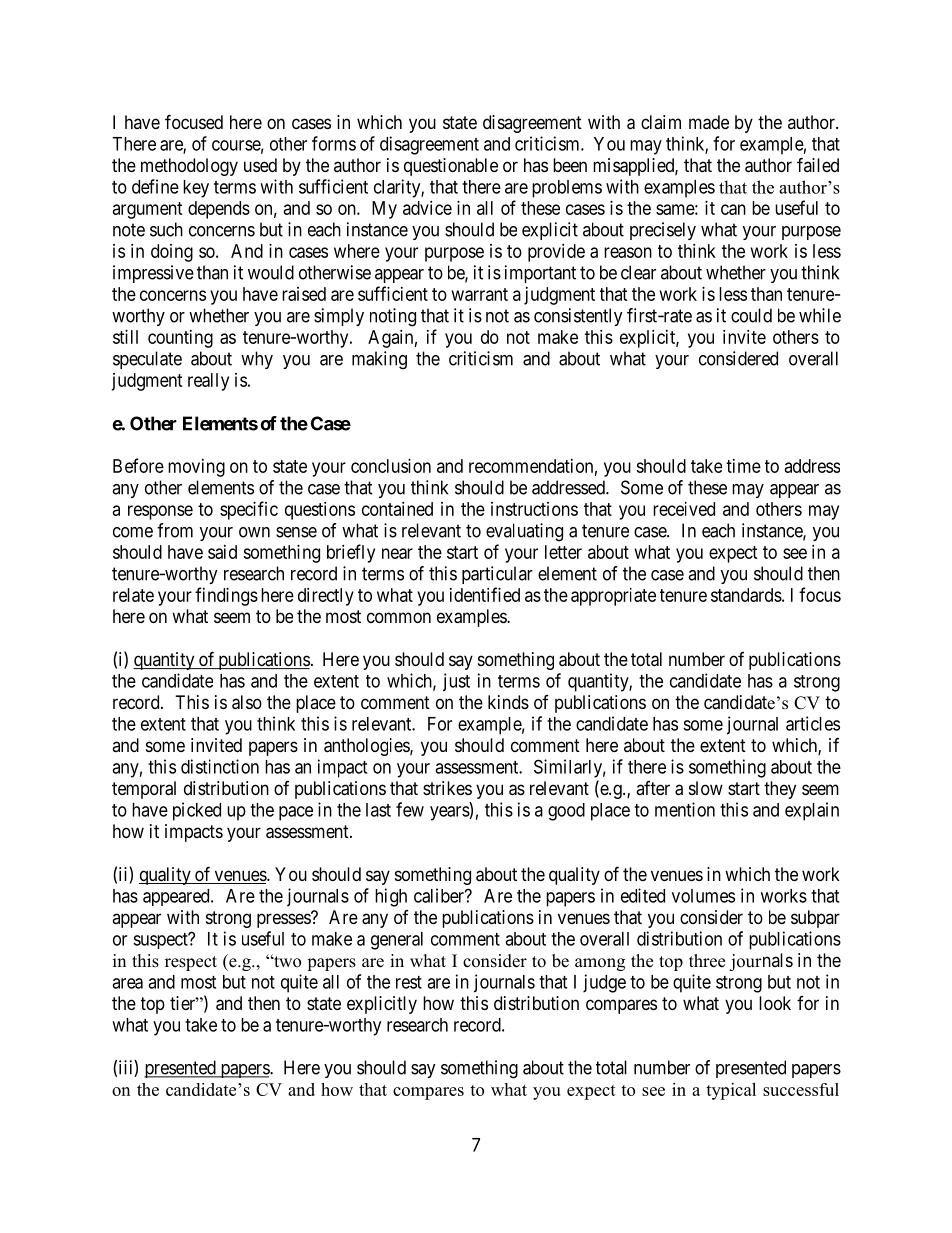 This screenshot has width=952, height=1233. What do you see at coordinates (127, 983) in the screenshot?
I see `area` at bounding box center [127, 983].
